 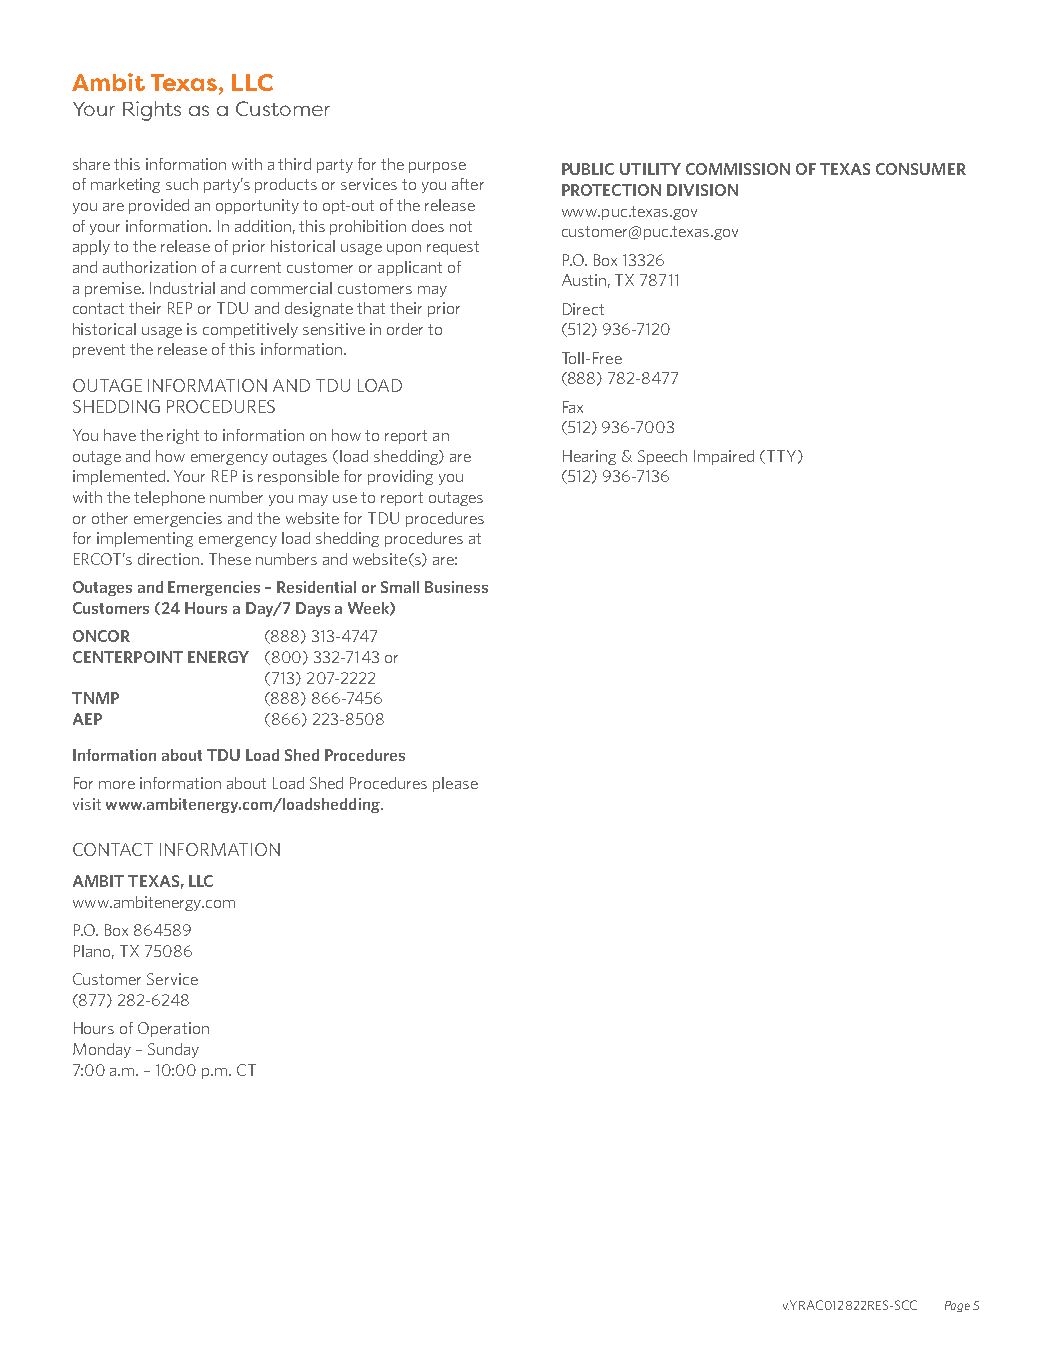 I want to click on after, so click(x=468, y=184).
